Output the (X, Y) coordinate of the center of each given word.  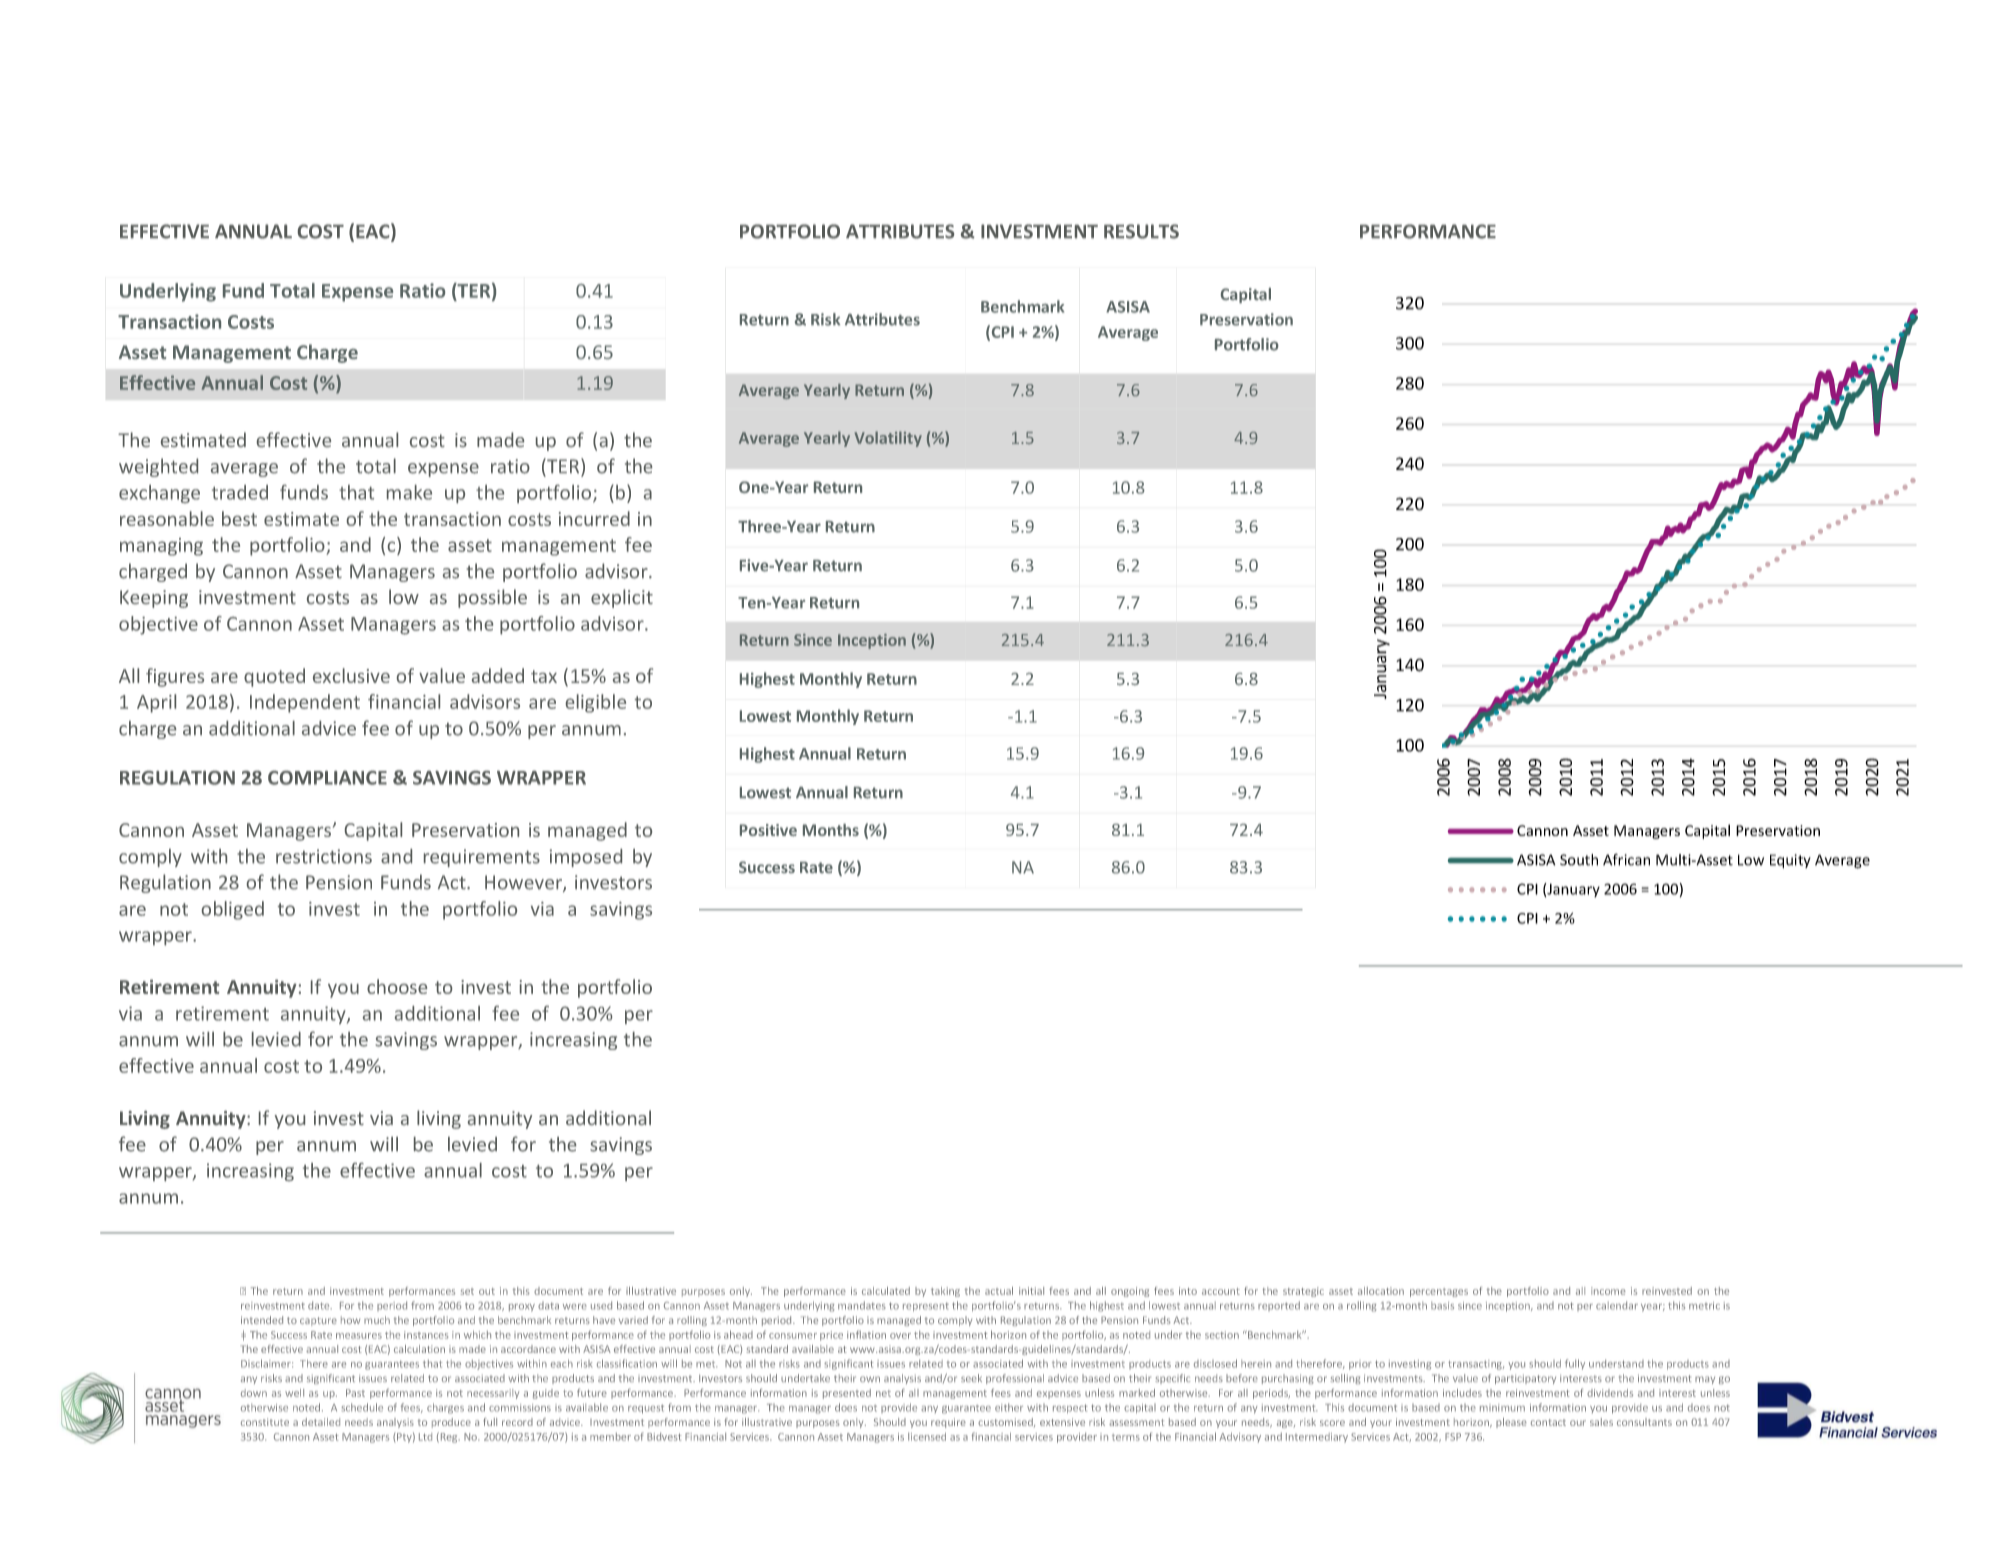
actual (999, 1291)
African (1626, 860)
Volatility (888, 439)
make (409, 492)
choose (397, 986)
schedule (362, 1407)
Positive (768, 830)
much (377, 1320)
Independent (305, 703)
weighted (158, 467)
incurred (594, 518)
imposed (586, 858)
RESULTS (1141, 231)
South (1579, 860)
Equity (1790, 861)
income (1608, 1291)
